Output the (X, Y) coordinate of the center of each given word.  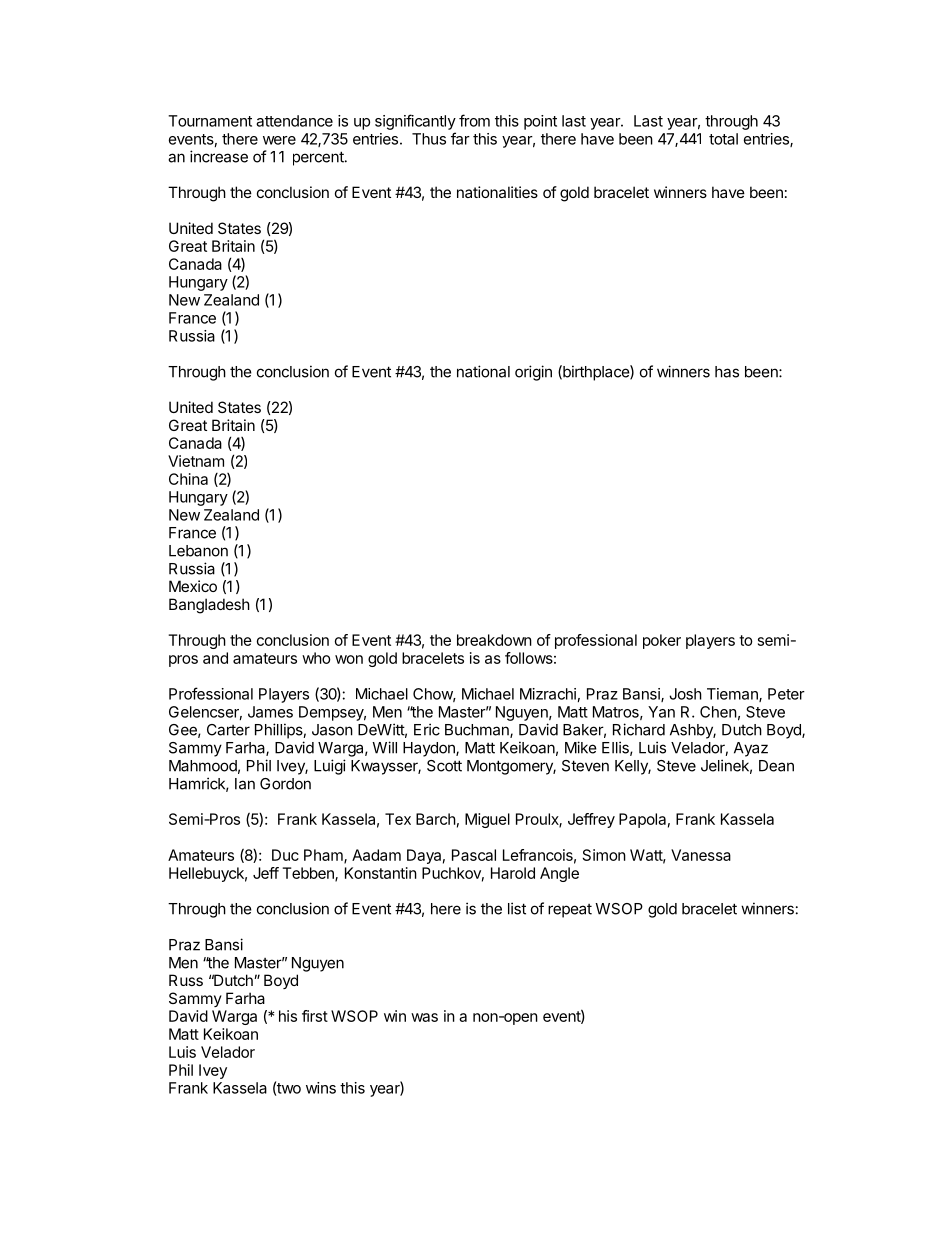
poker (662, 641)
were (279, 140)
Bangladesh (209, 606)
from (474, 120)
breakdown (494, 640)
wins (321, 1088)
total (723, 139)
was (424, 1017)
